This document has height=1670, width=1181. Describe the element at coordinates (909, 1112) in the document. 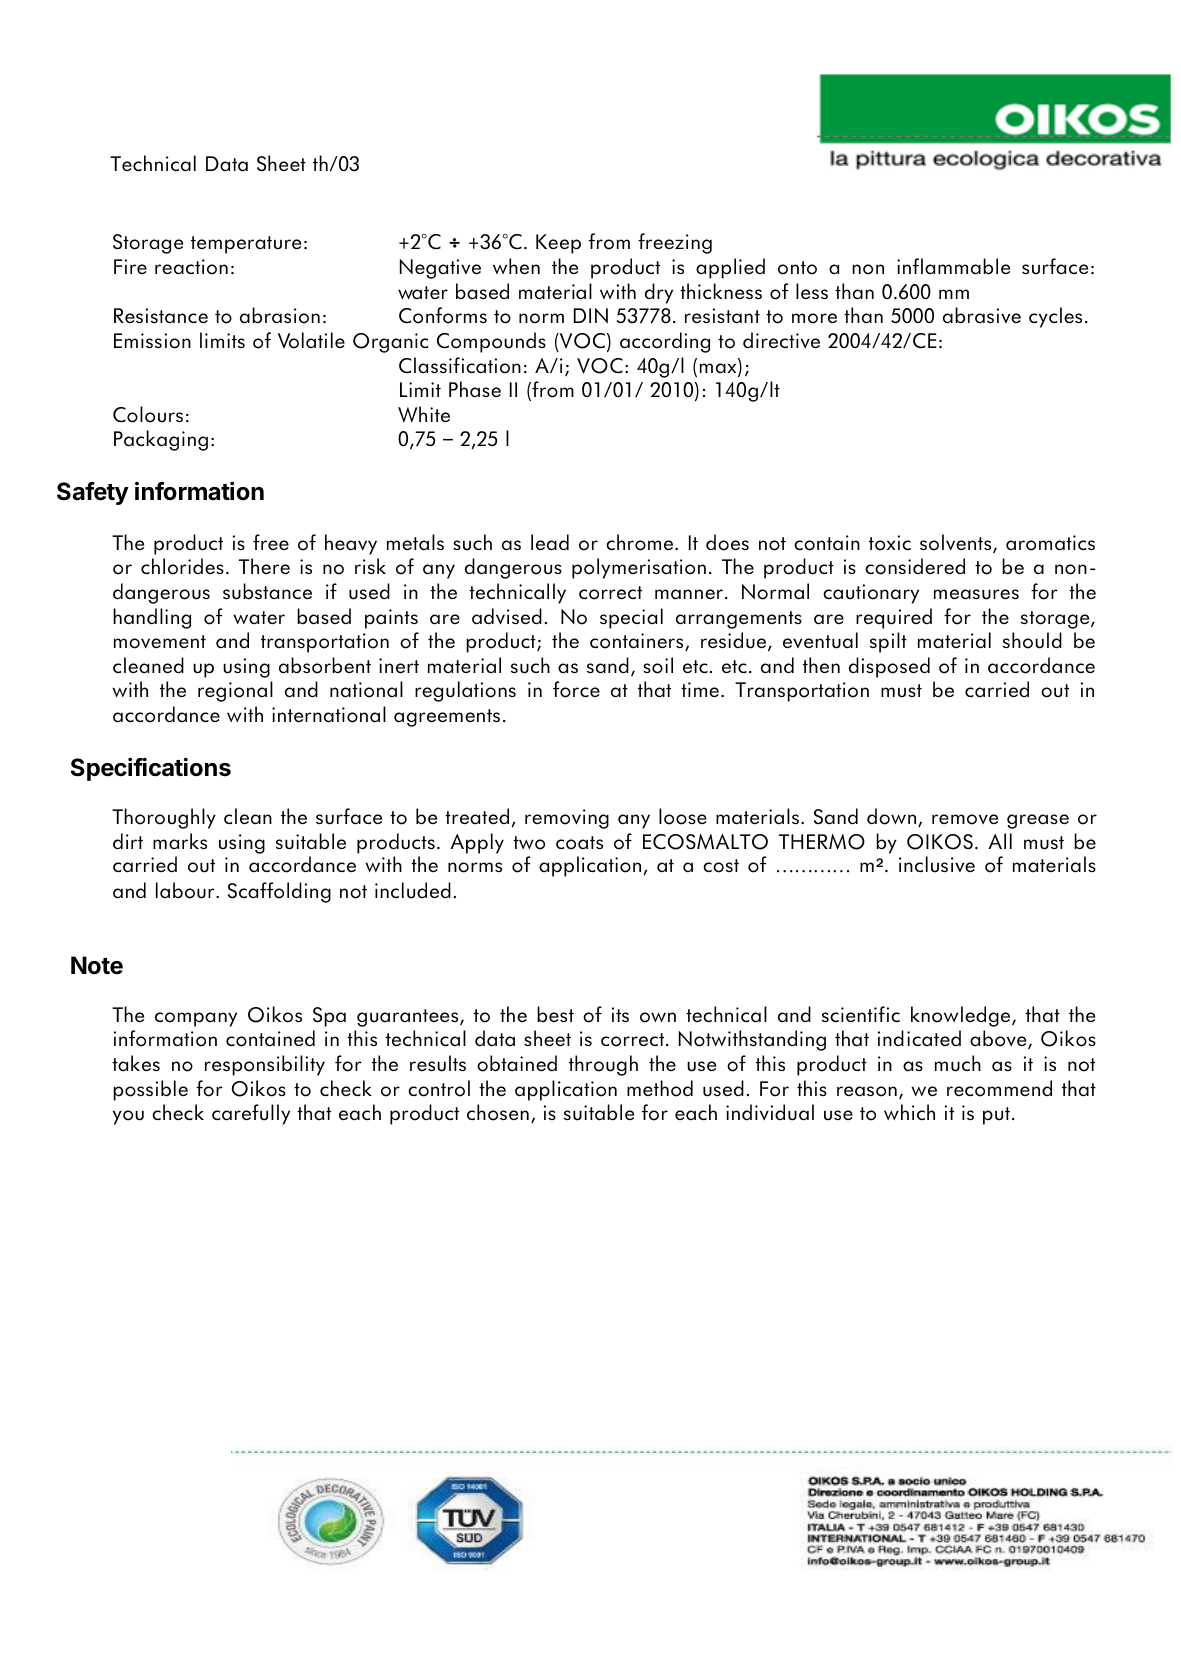

I see `which` at that location.
